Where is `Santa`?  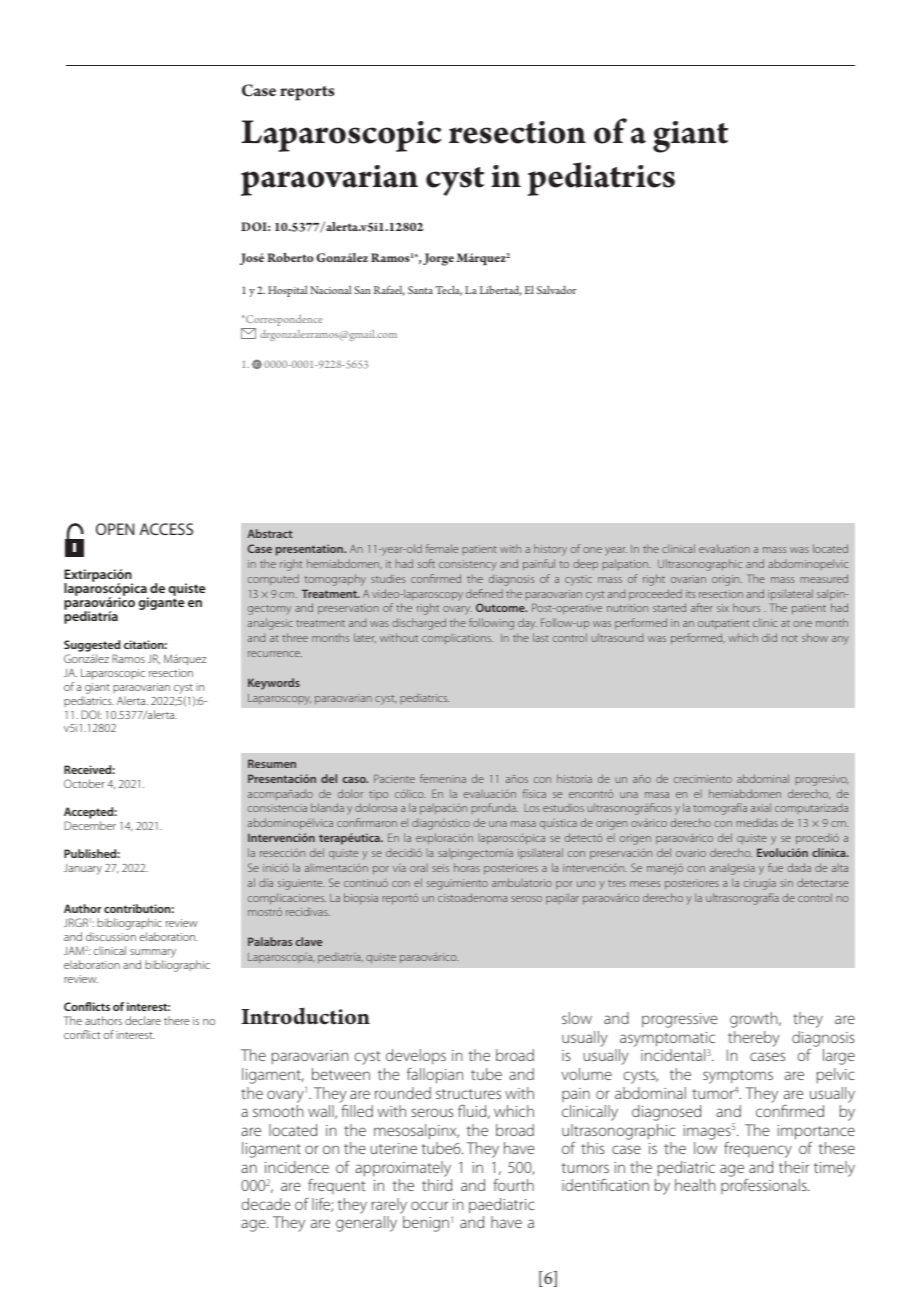 Santa is located at coordinates (420, 290).
